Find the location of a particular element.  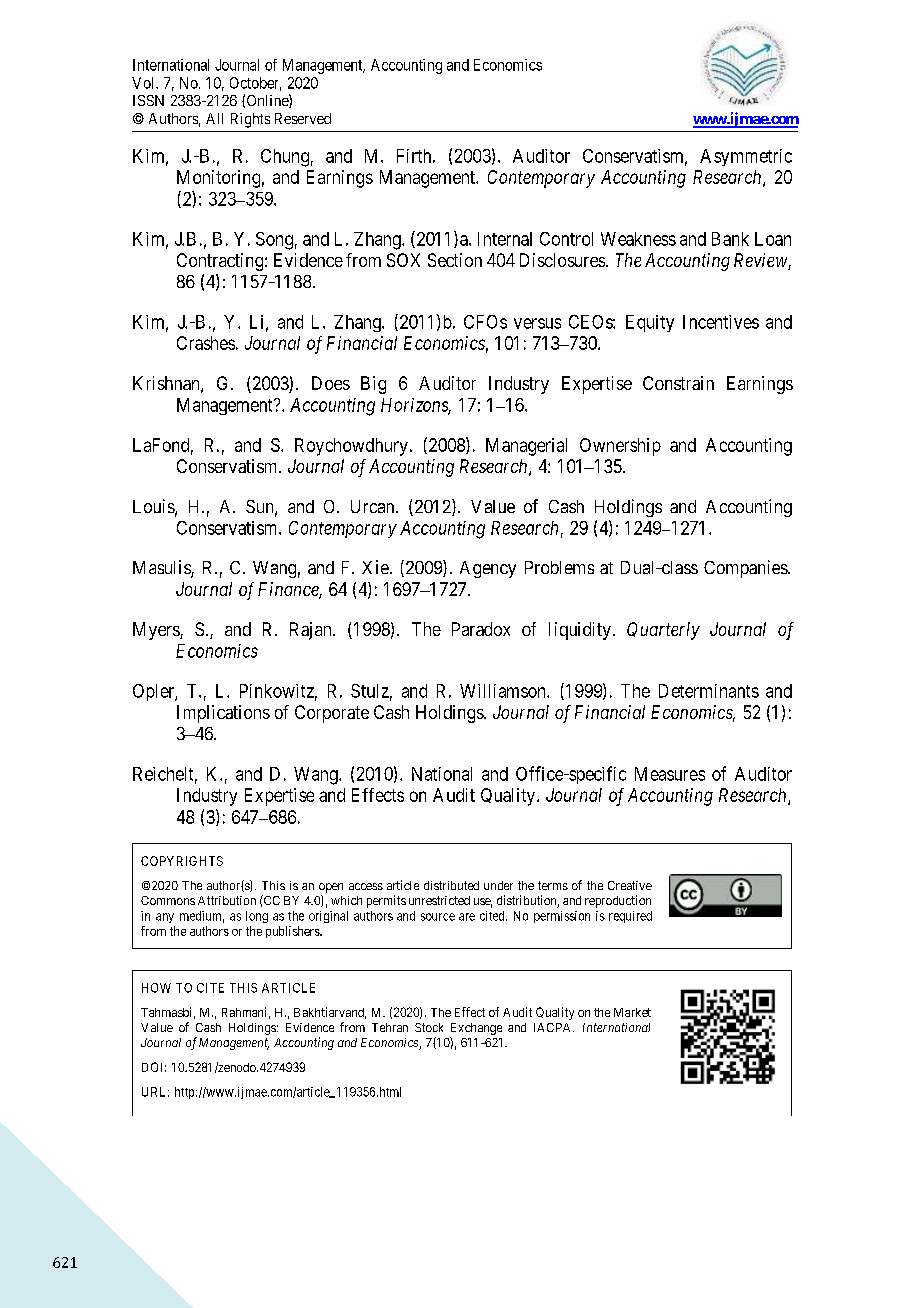

Measures is located at coordinates (670, 774).
